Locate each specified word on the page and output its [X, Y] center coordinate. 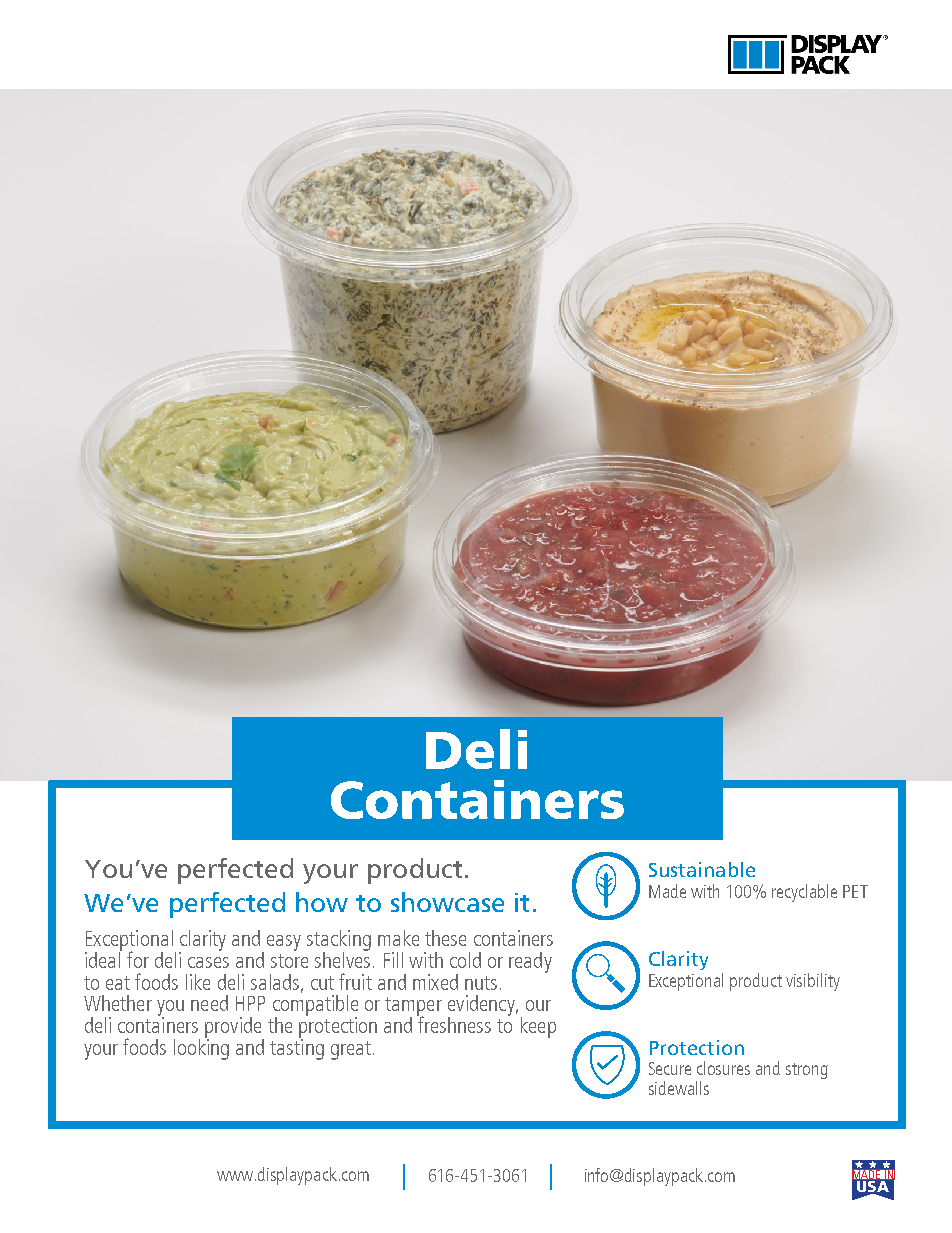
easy [284, 943]
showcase [447, 902]
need [209, 1003]
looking [201, 1048]
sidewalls [679, 1088]
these [445, 938]
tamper [413, 1008]
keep [538, 1027]
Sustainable [702, 869]
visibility [813, 982]
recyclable [804, 893]
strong [807, 1071]
